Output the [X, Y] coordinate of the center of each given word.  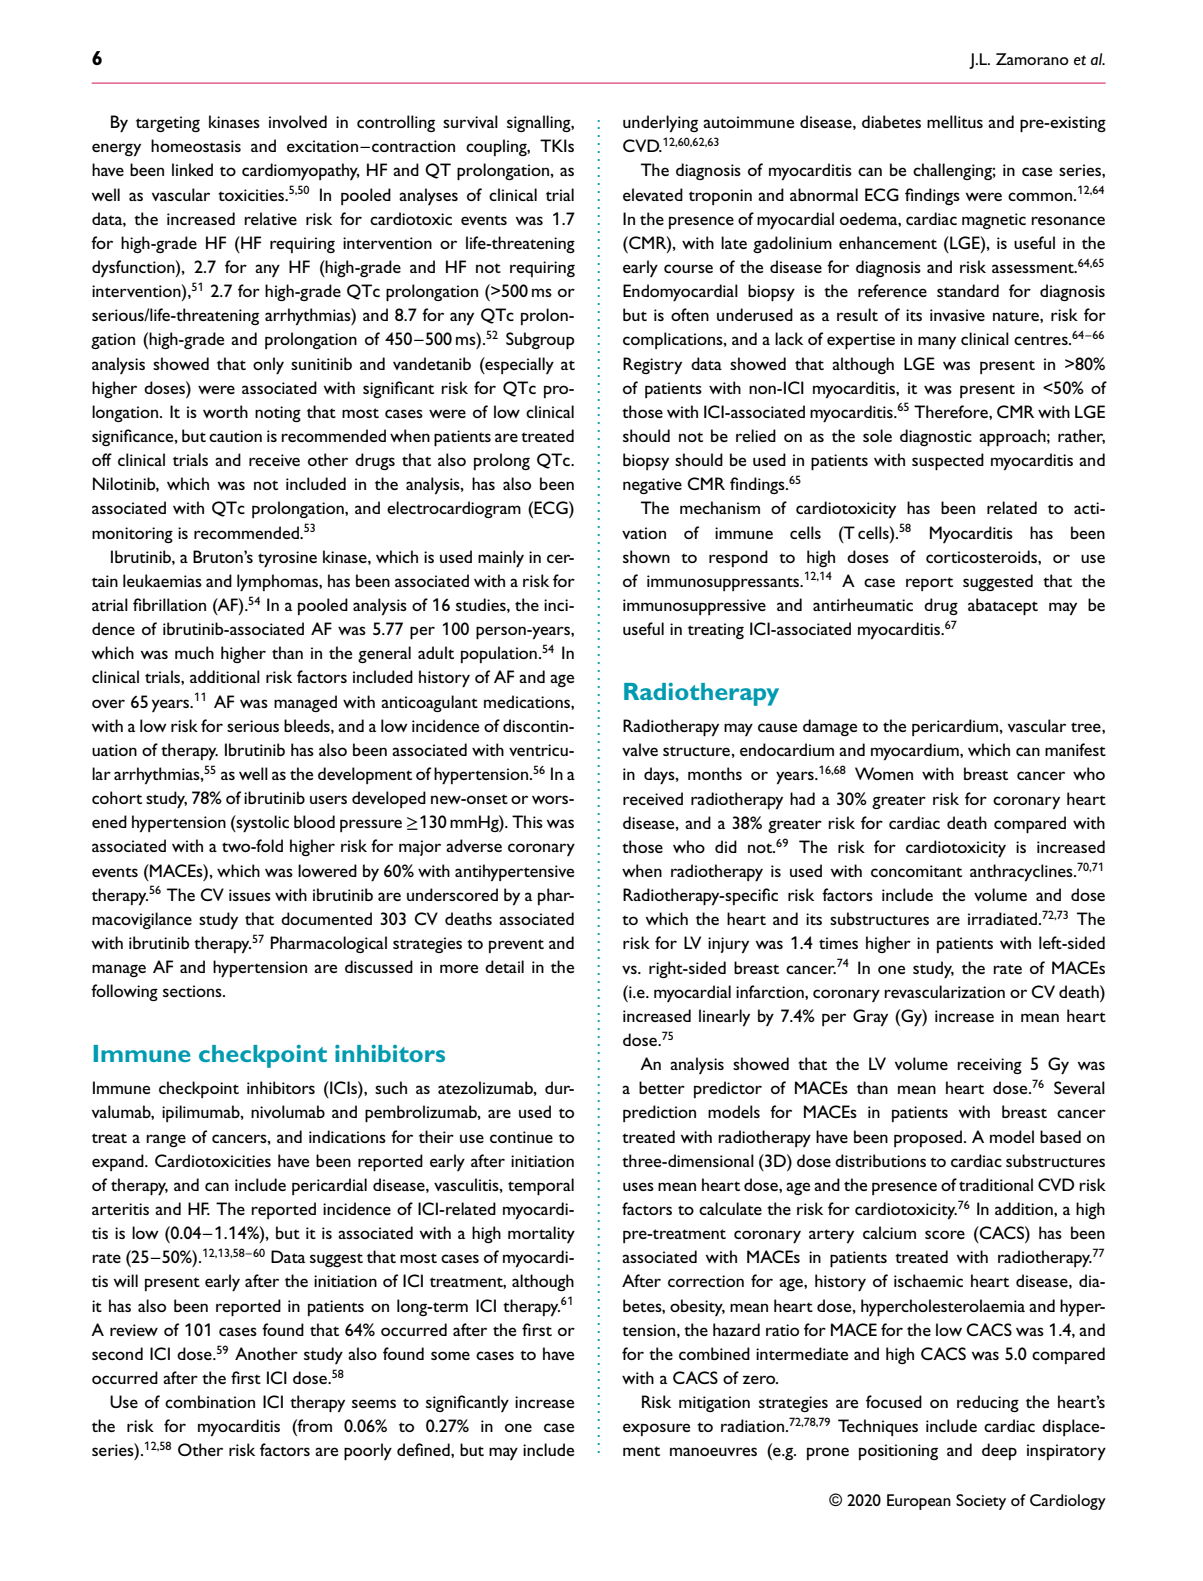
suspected [948, 461]
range [166, 1140]
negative [652, 486]
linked [192, 169]
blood [314, 821]
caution [235, 436]
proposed [929, 1138]
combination [210, 1401]
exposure [656, 1429]
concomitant [916, 871]
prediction [659, 1113]
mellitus [955, 121]
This [527, 821]
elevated [653, 194]
